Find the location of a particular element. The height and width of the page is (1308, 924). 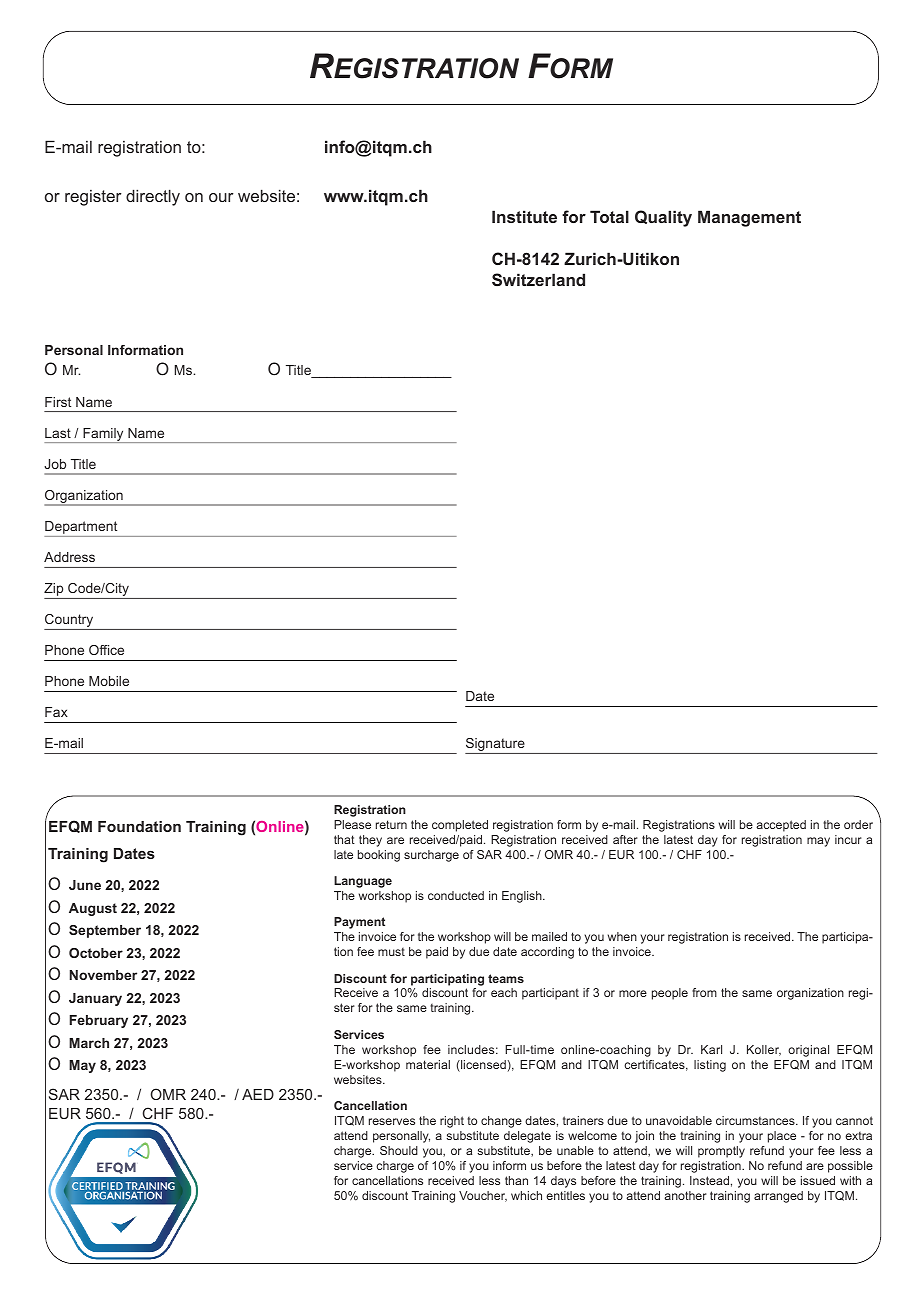

Fax is located at coordinates (56, 712).
